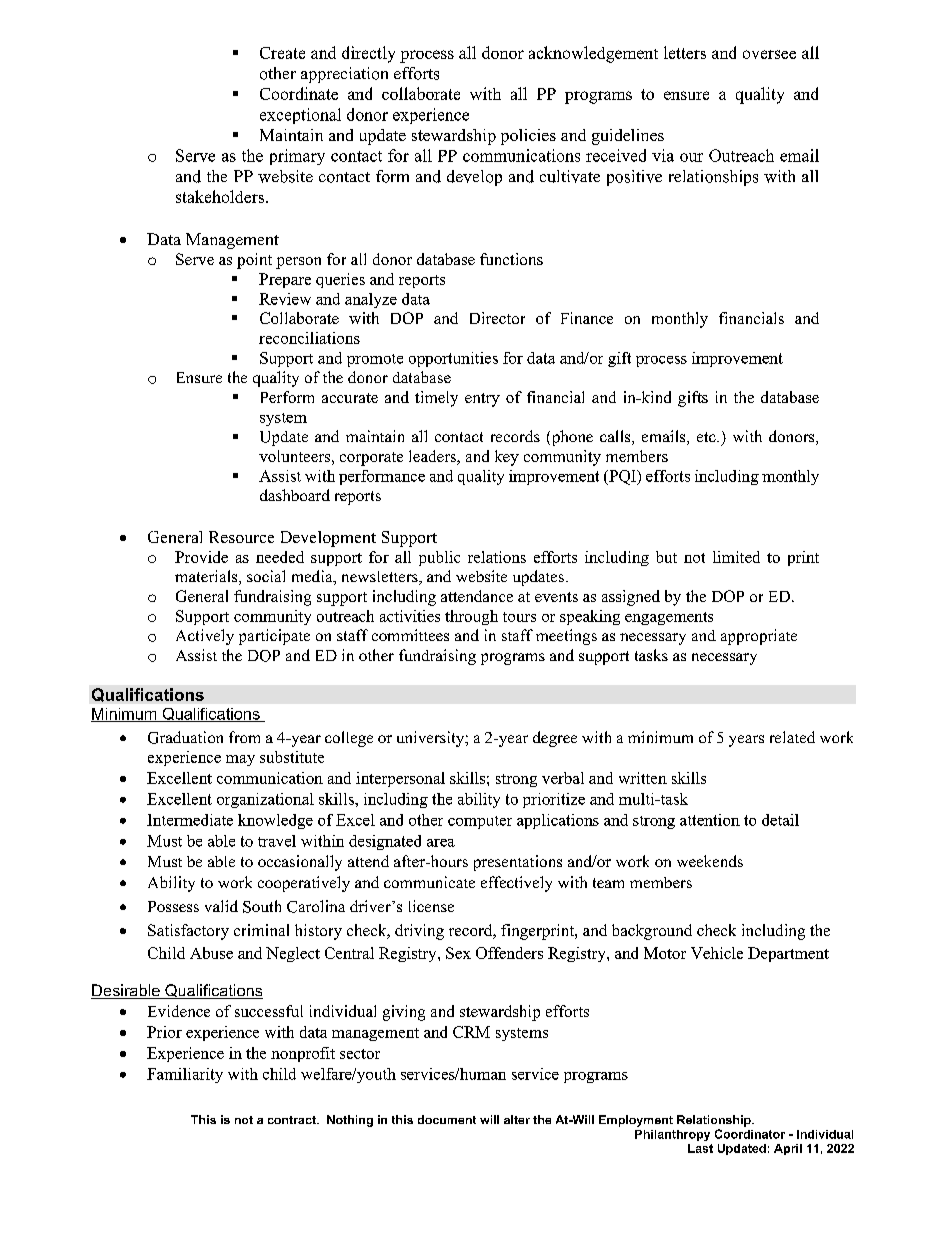 The width and height of the image is (952, 1233). What do you see at coordinates (707, 437) in the image?
I see `etc` at bounding box center [707, 437].
